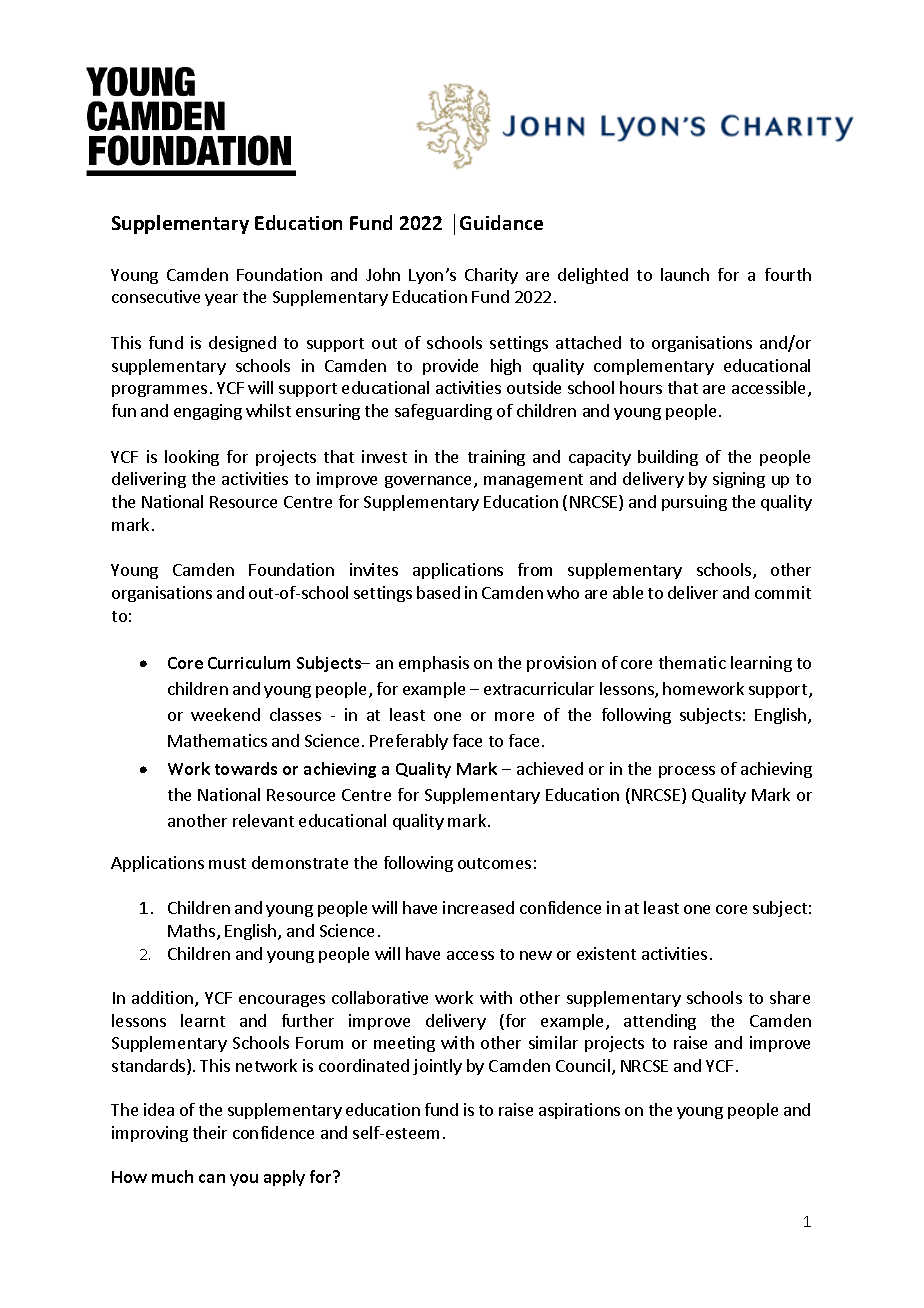 The height and width of the page is (1308, 924). Describe the element at coordinates (606, 953) in the page. I see `existent` at that location.
